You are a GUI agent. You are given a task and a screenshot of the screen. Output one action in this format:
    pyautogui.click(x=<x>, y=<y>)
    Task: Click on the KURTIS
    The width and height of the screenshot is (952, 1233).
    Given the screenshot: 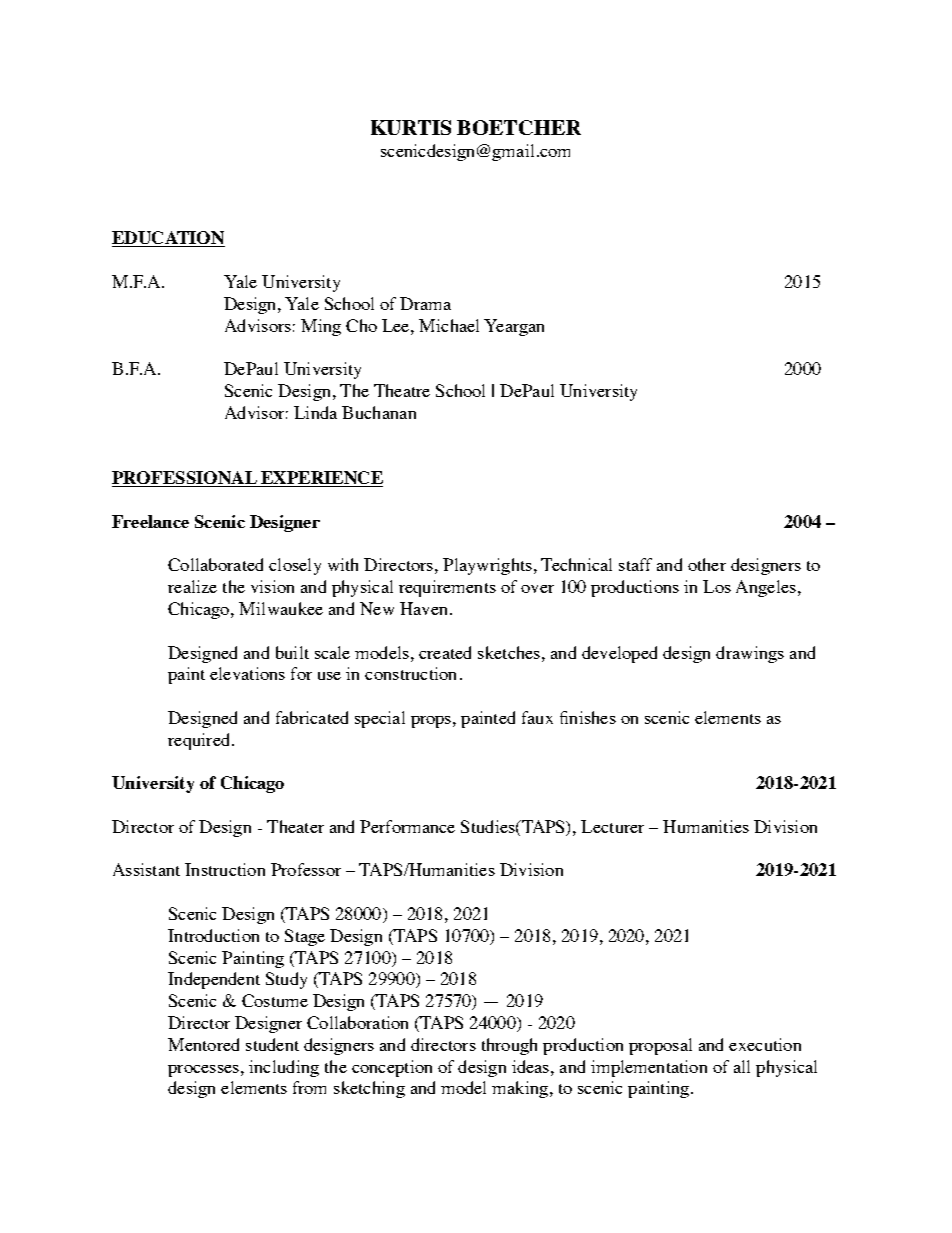 What is the action you would take?
    pyautogui.click(x=411, y=127)
